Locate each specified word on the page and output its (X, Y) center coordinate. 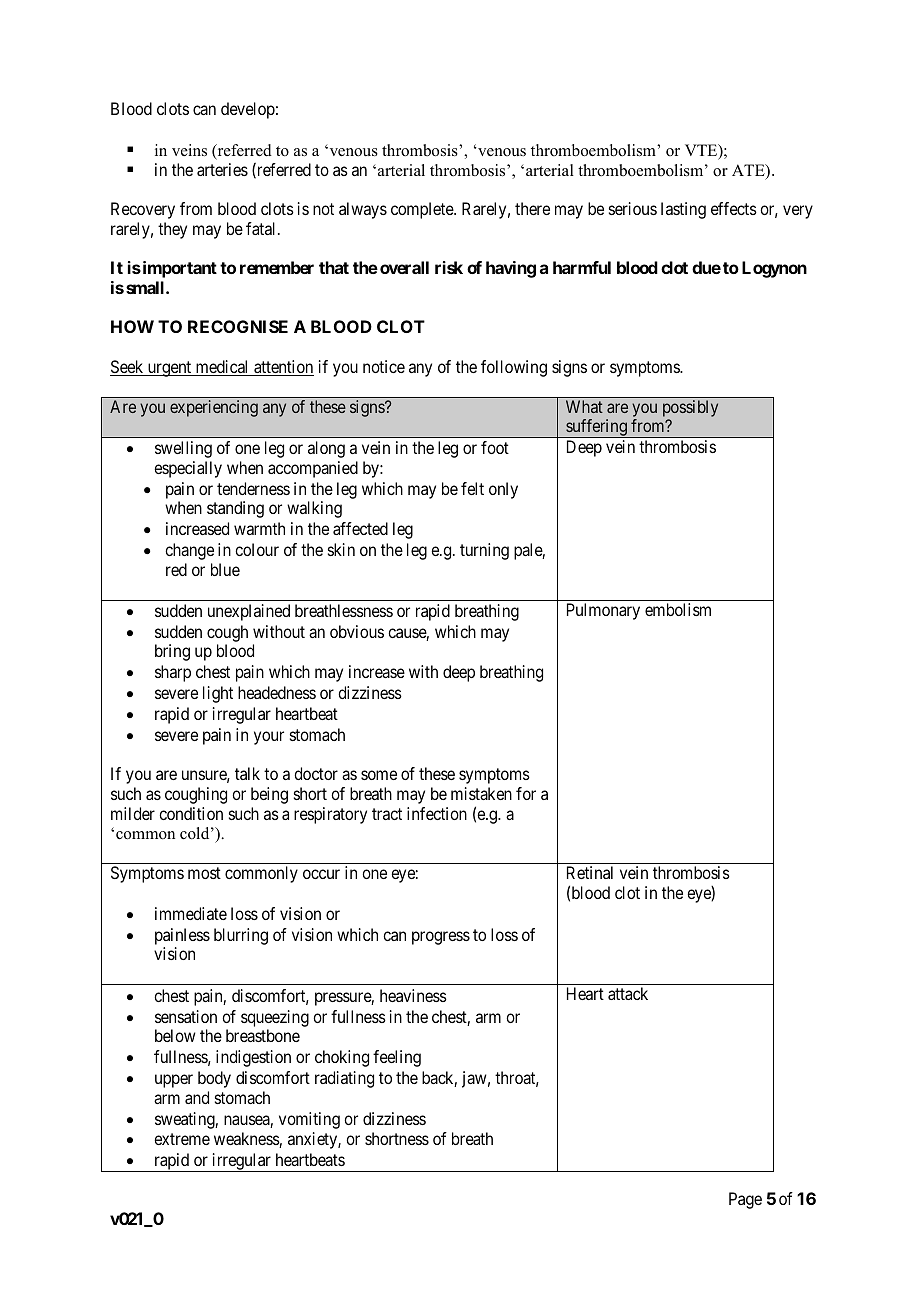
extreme (182, 1139)
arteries (222, 169)
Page (745, 1200)
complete (423, 210)
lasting (683, 210)
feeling (397, 1058)
